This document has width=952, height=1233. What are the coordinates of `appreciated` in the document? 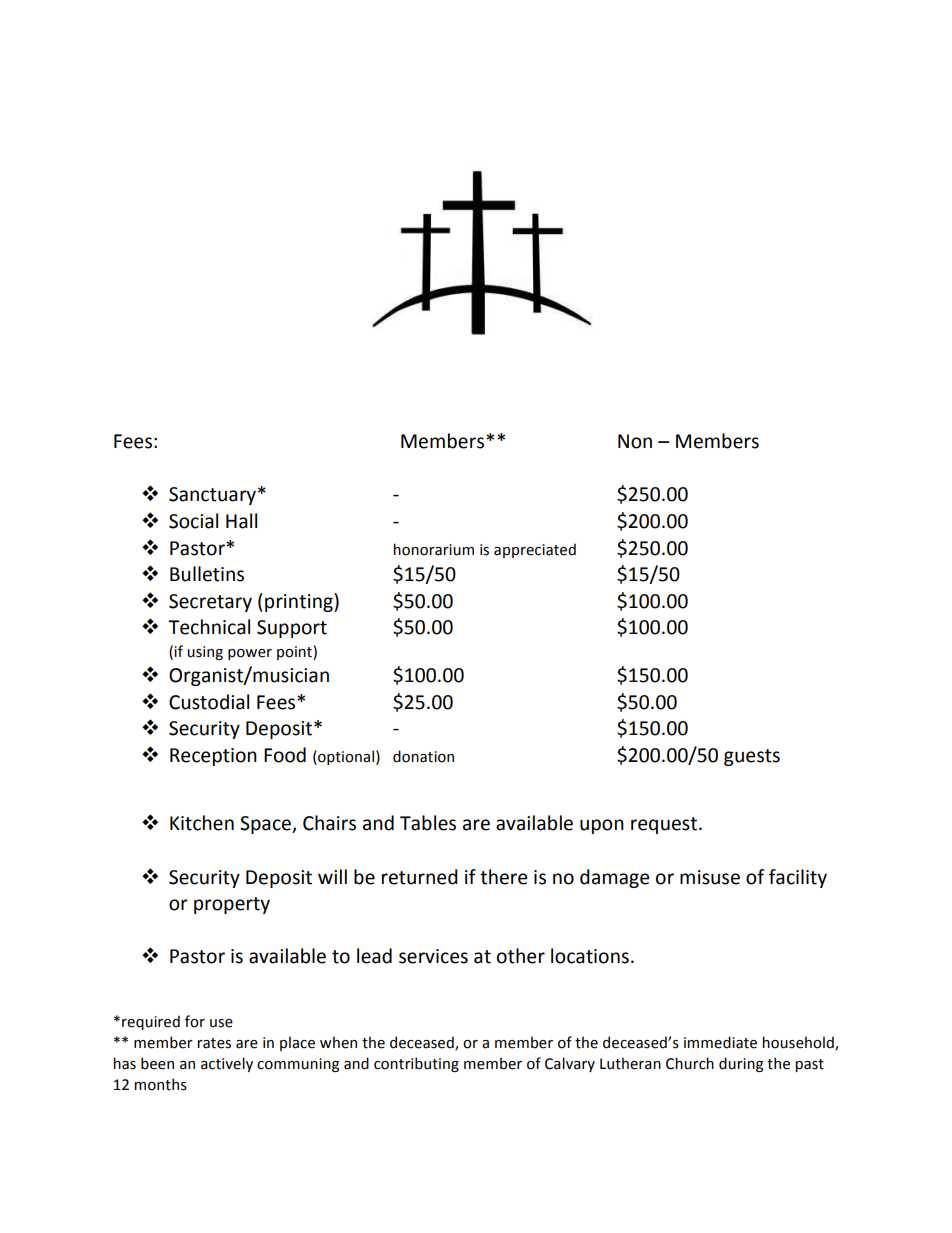 It's located at (535, 550).
